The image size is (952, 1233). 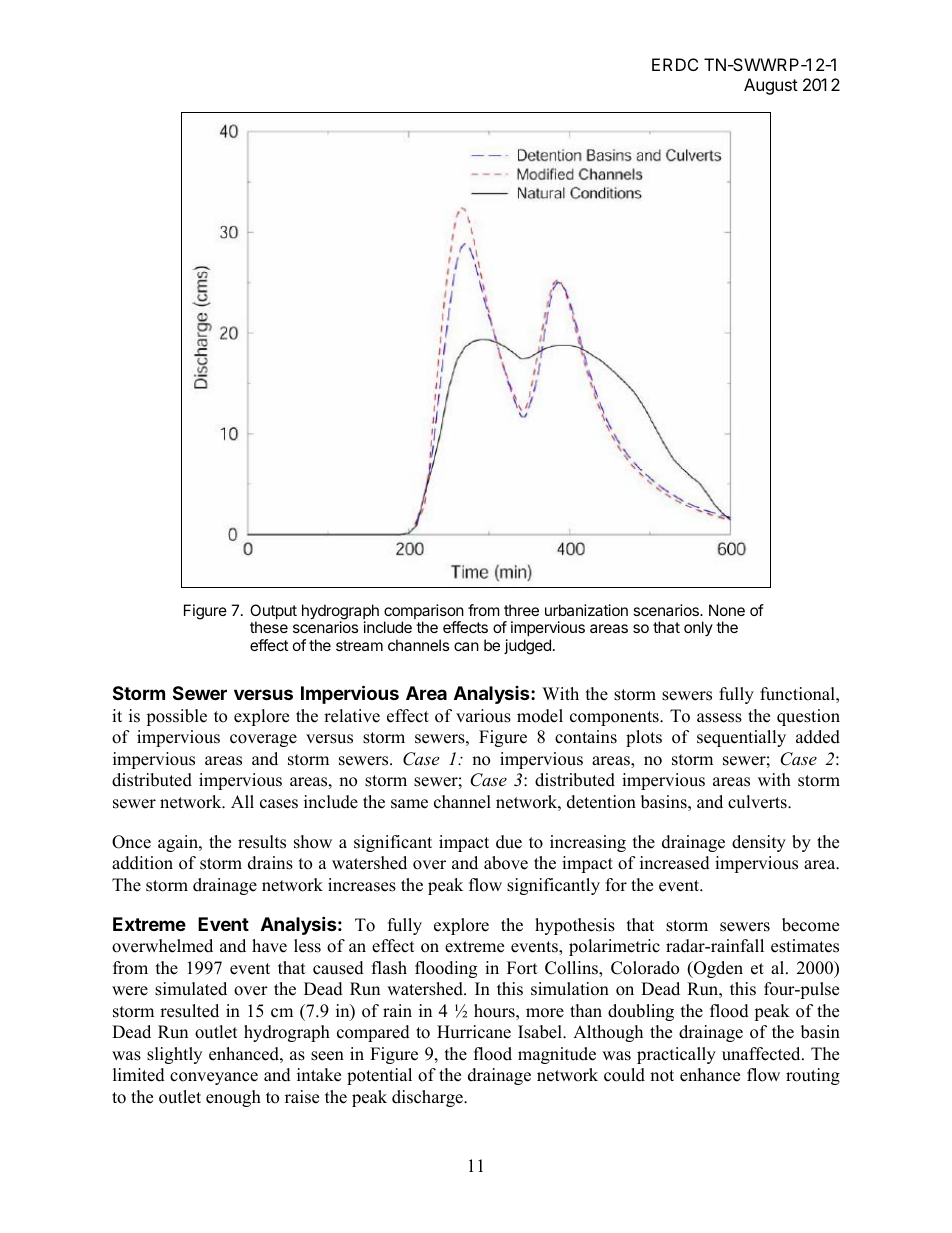 What do you see at coordinates (424, 613) in the screenshot?
I see `comparison` at bounding box center [424, 613].
